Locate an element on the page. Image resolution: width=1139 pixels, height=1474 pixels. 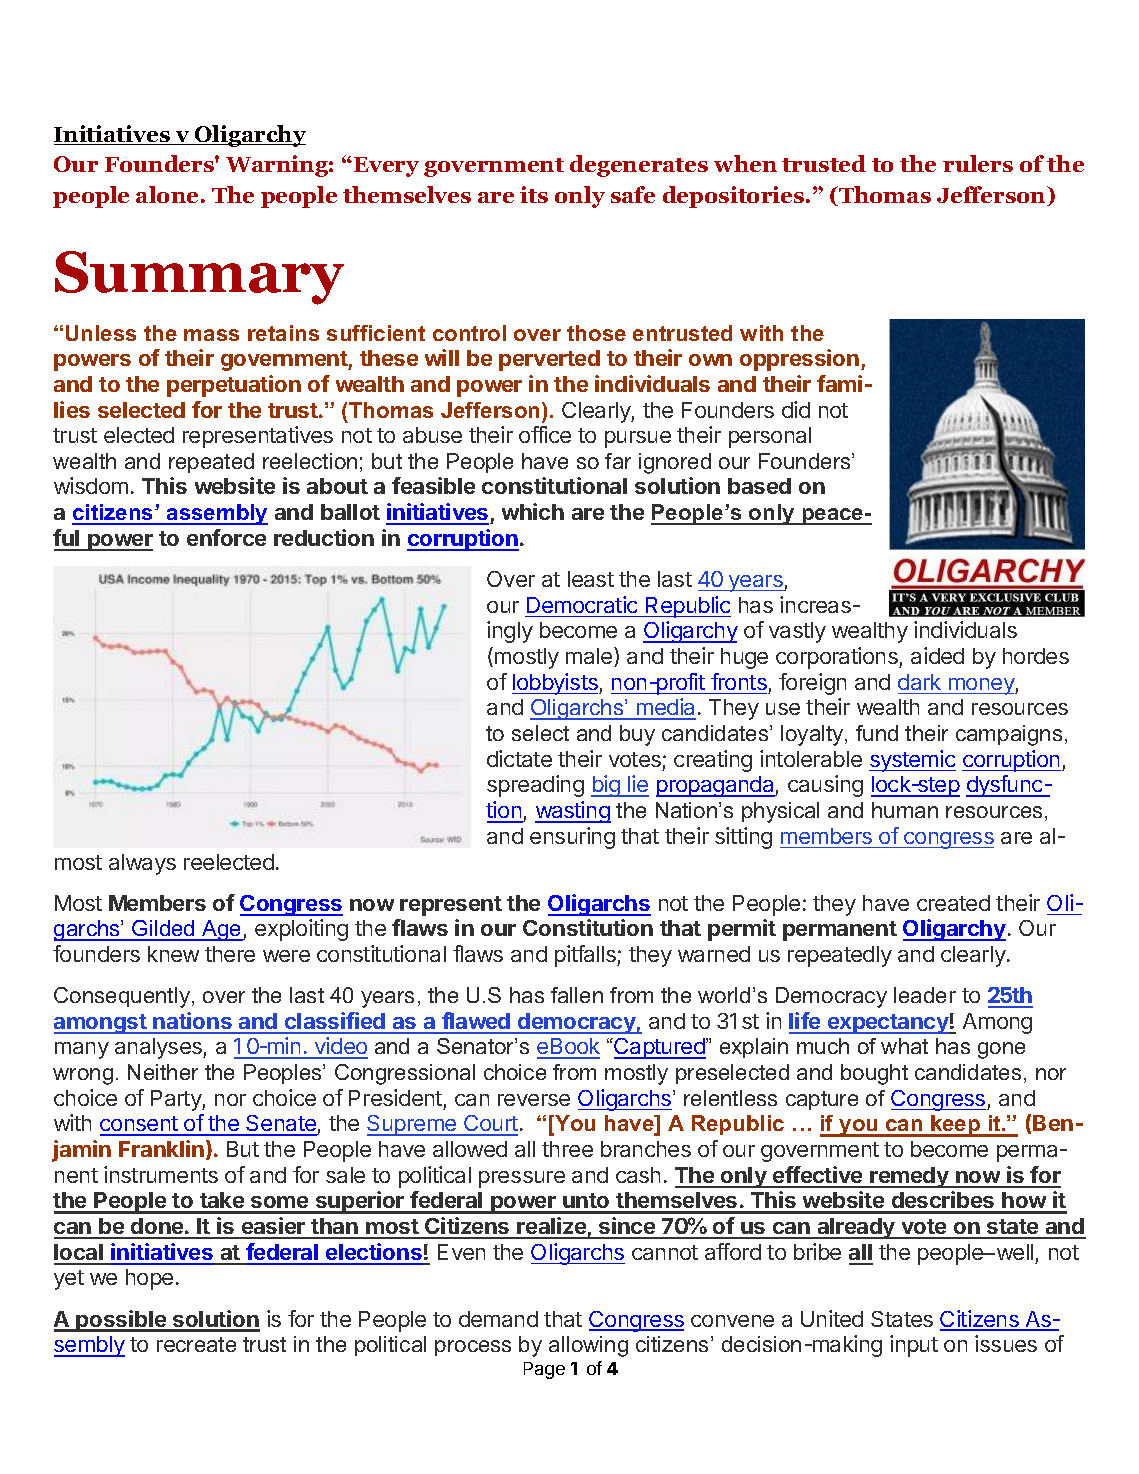
alone is located at coordinates (167, 194).
